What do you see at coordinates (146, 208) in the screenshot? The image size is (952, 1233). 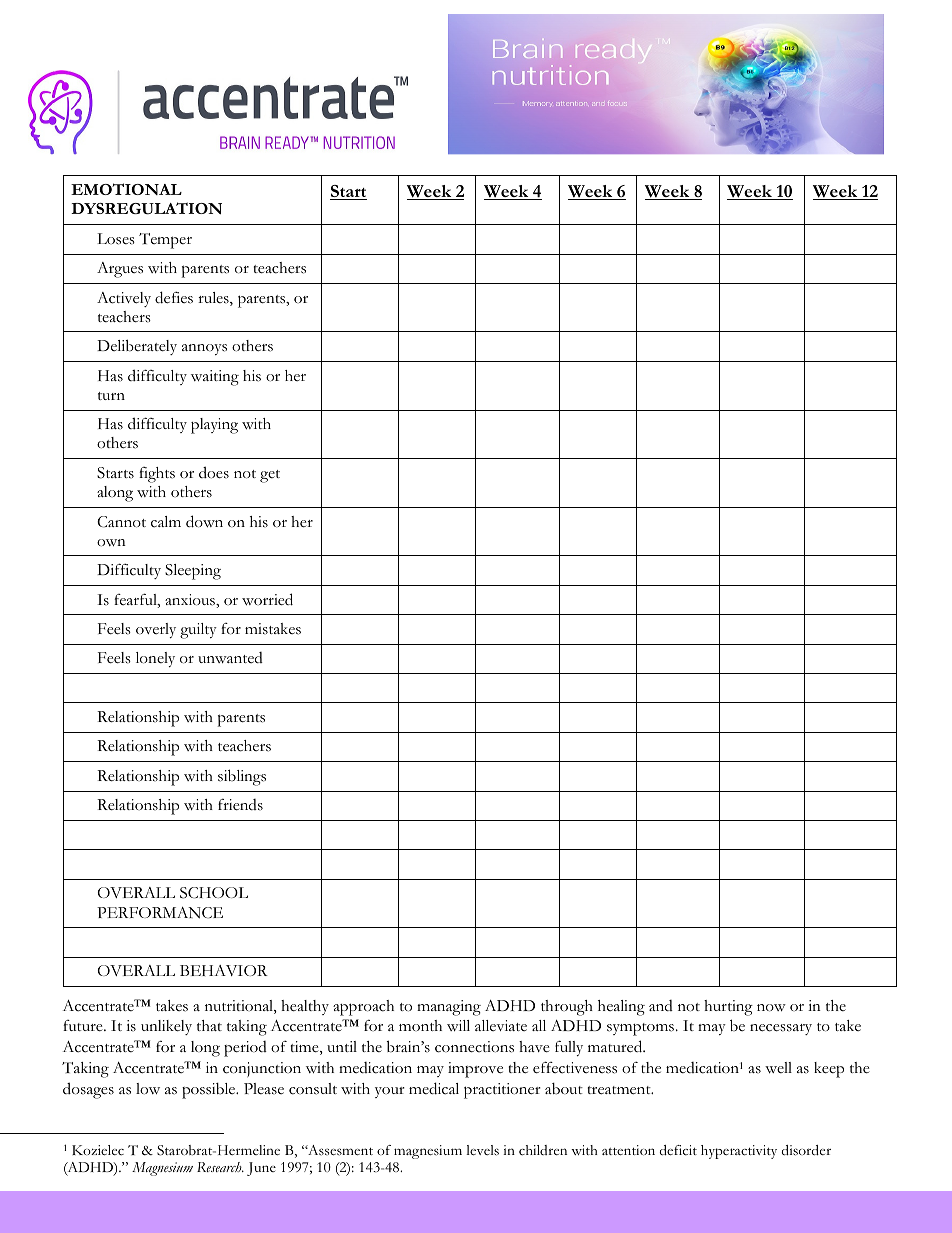 I see `DYSREGULATION` at bounding box center [146, 208].
